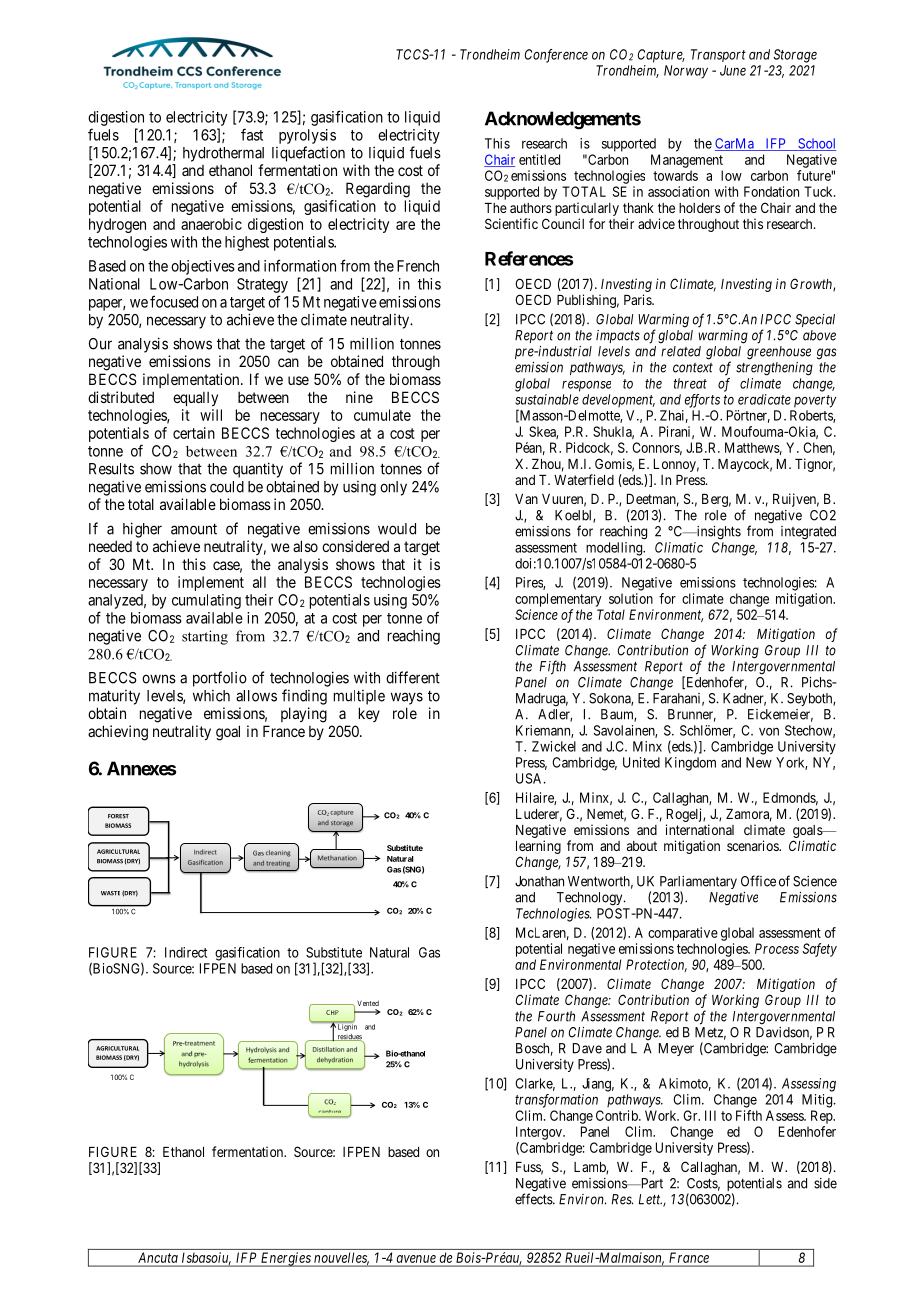 The image size is (924, 1308). I want to click on avenue, so click(416, 1259).
